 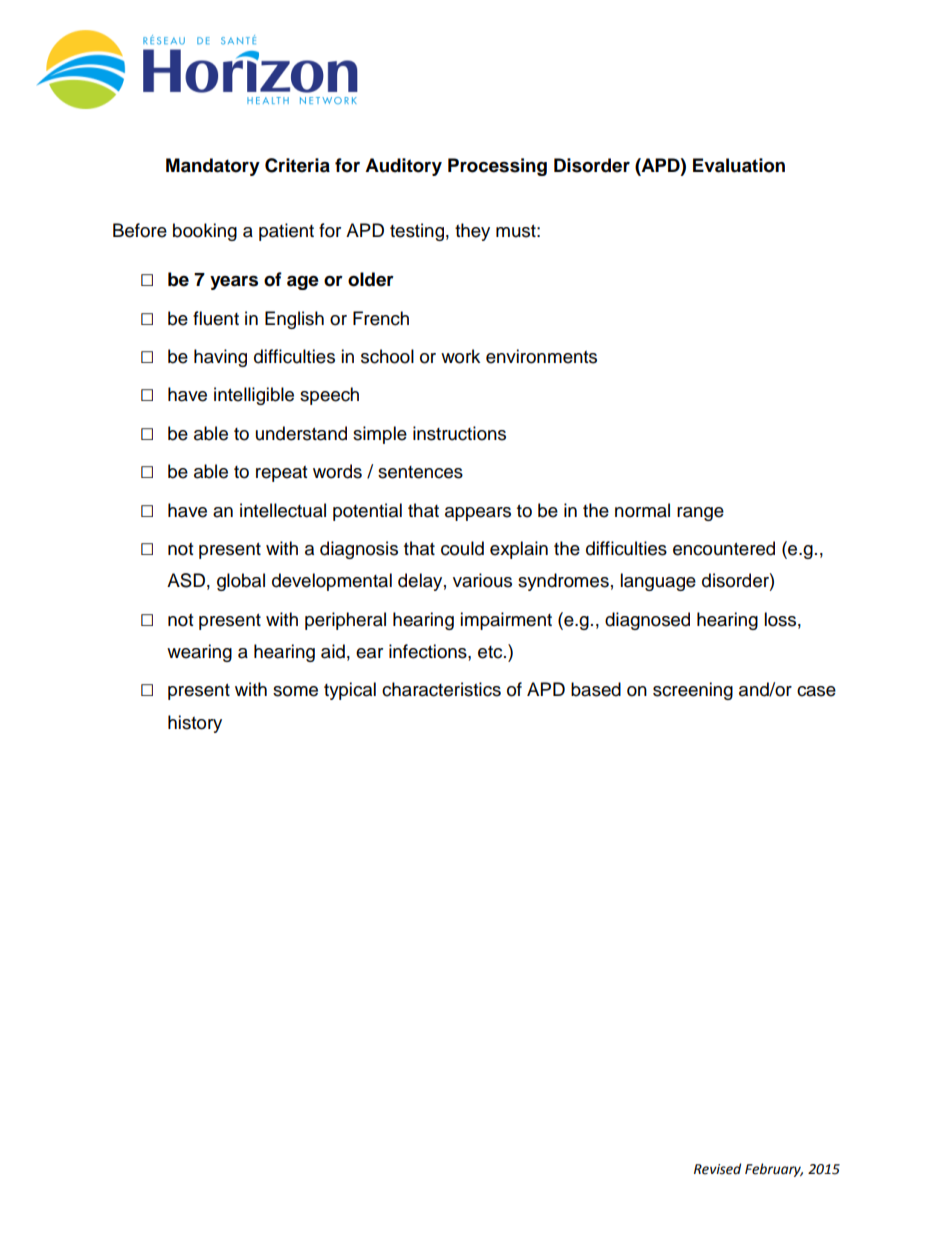 What do you see at coordinates (441, 689) in the image?
I see `characteristics` at bounding box center [441, 689].
